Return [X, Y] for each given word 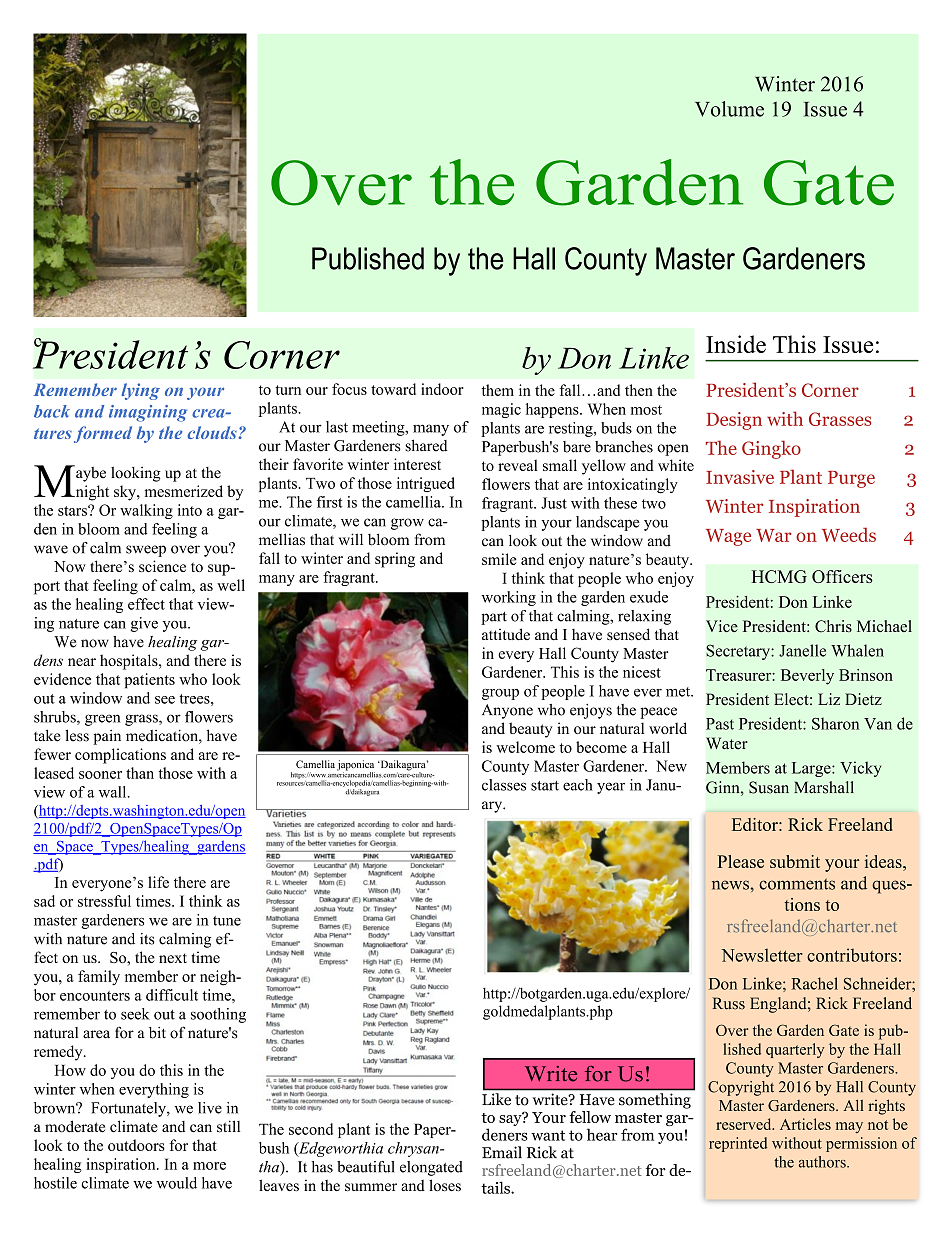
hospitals [130, 662]
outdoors [136, 1145]
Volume [729, 109]
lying [140, 391]
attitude [506, 634]
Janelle [802, 650]
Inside [736, 344]
